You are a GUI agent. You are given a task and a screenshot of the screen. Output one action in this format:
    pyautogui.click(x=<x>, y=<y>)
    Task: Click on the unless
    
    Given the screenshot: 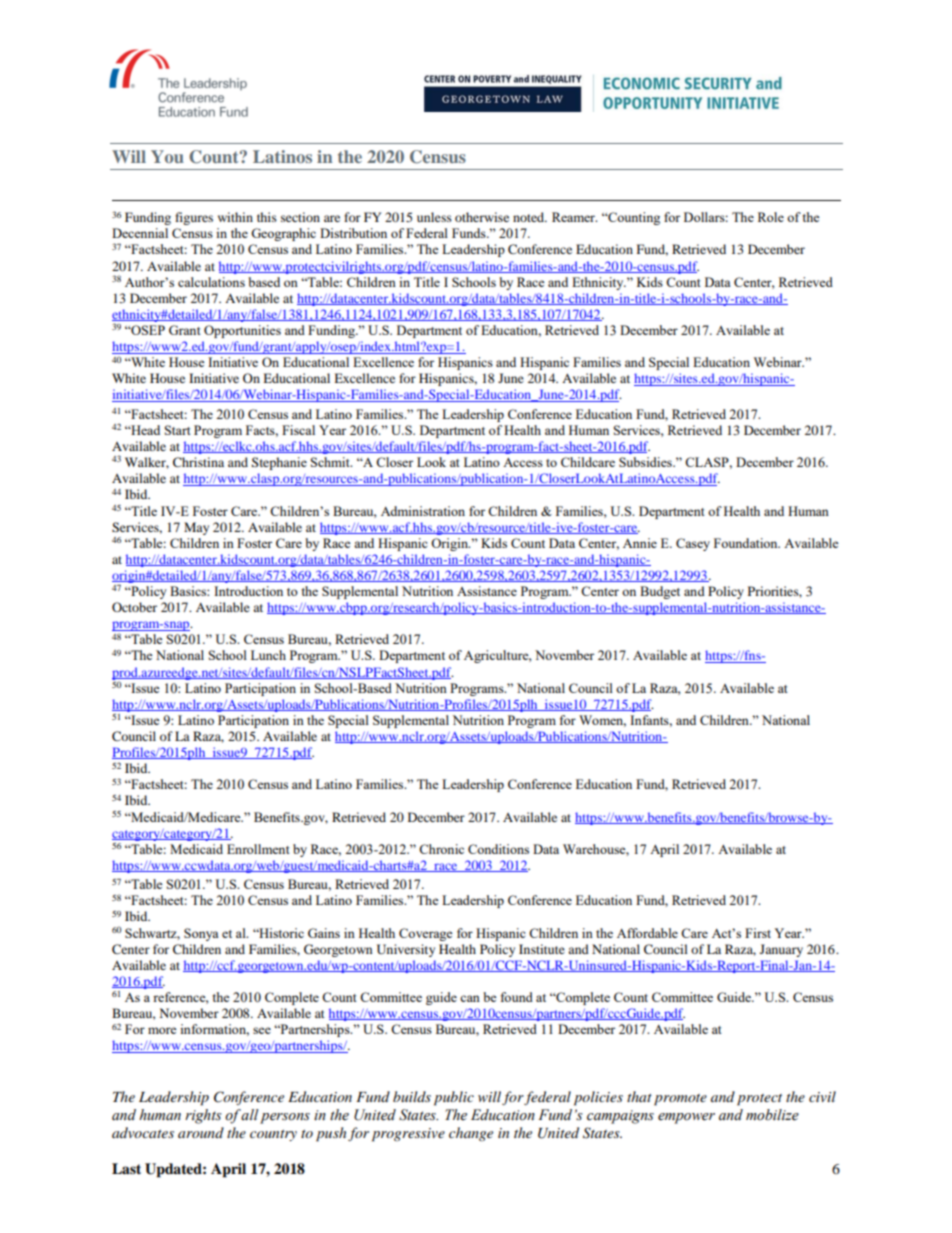 What is the action you would take?
    pyautogui.click(x=434, y=217)
